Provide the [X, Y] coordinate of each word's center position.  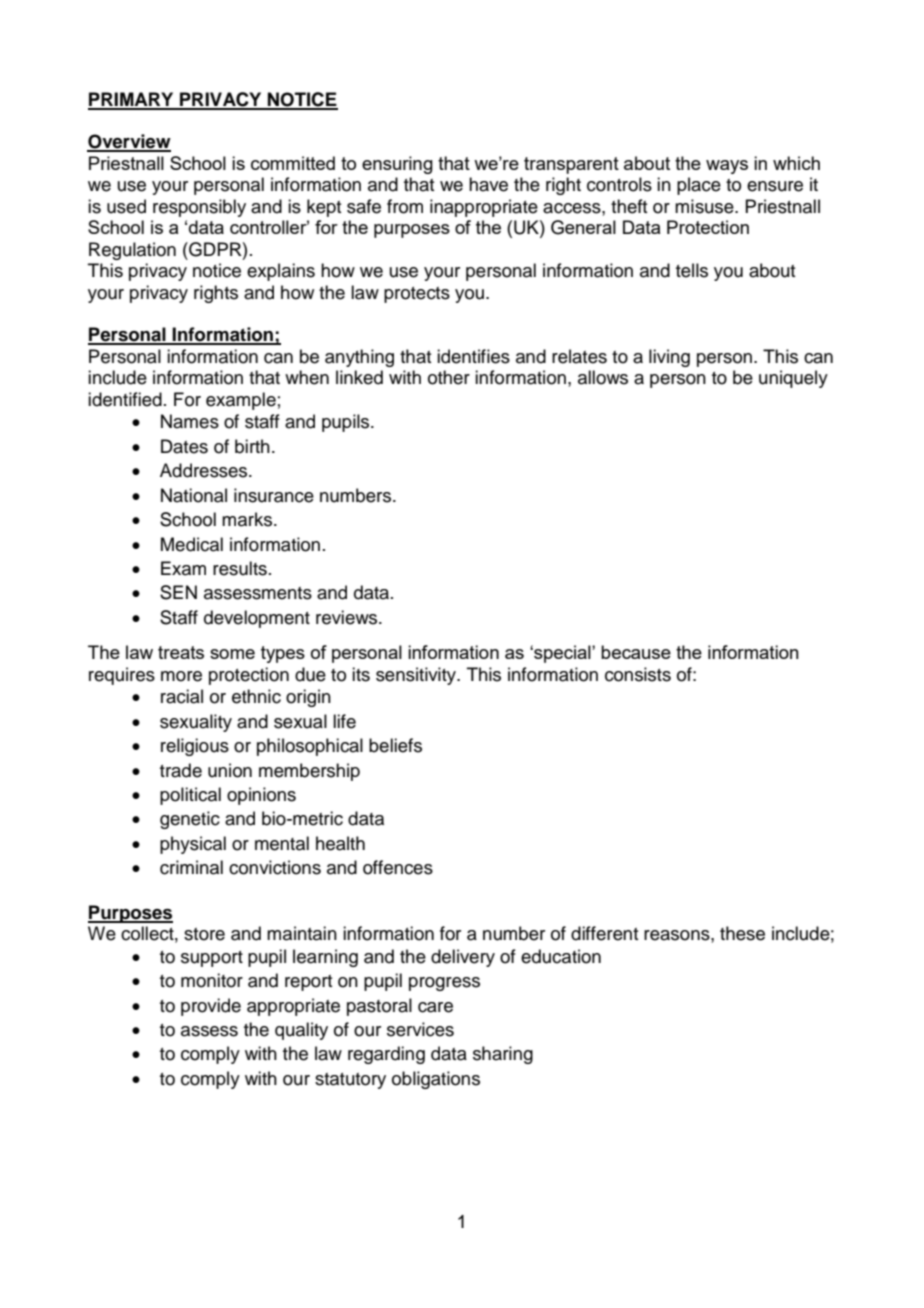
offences [398, 867]
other [449, 377]
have [488, 184]
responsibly [199, 208]
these [742, 933]
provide [211, 1007]
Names [190, 421]
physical [193, 845]
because [636, 652]
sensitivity [417, 676]
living [669, 358]
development [257, 619]
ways [727, 167]
